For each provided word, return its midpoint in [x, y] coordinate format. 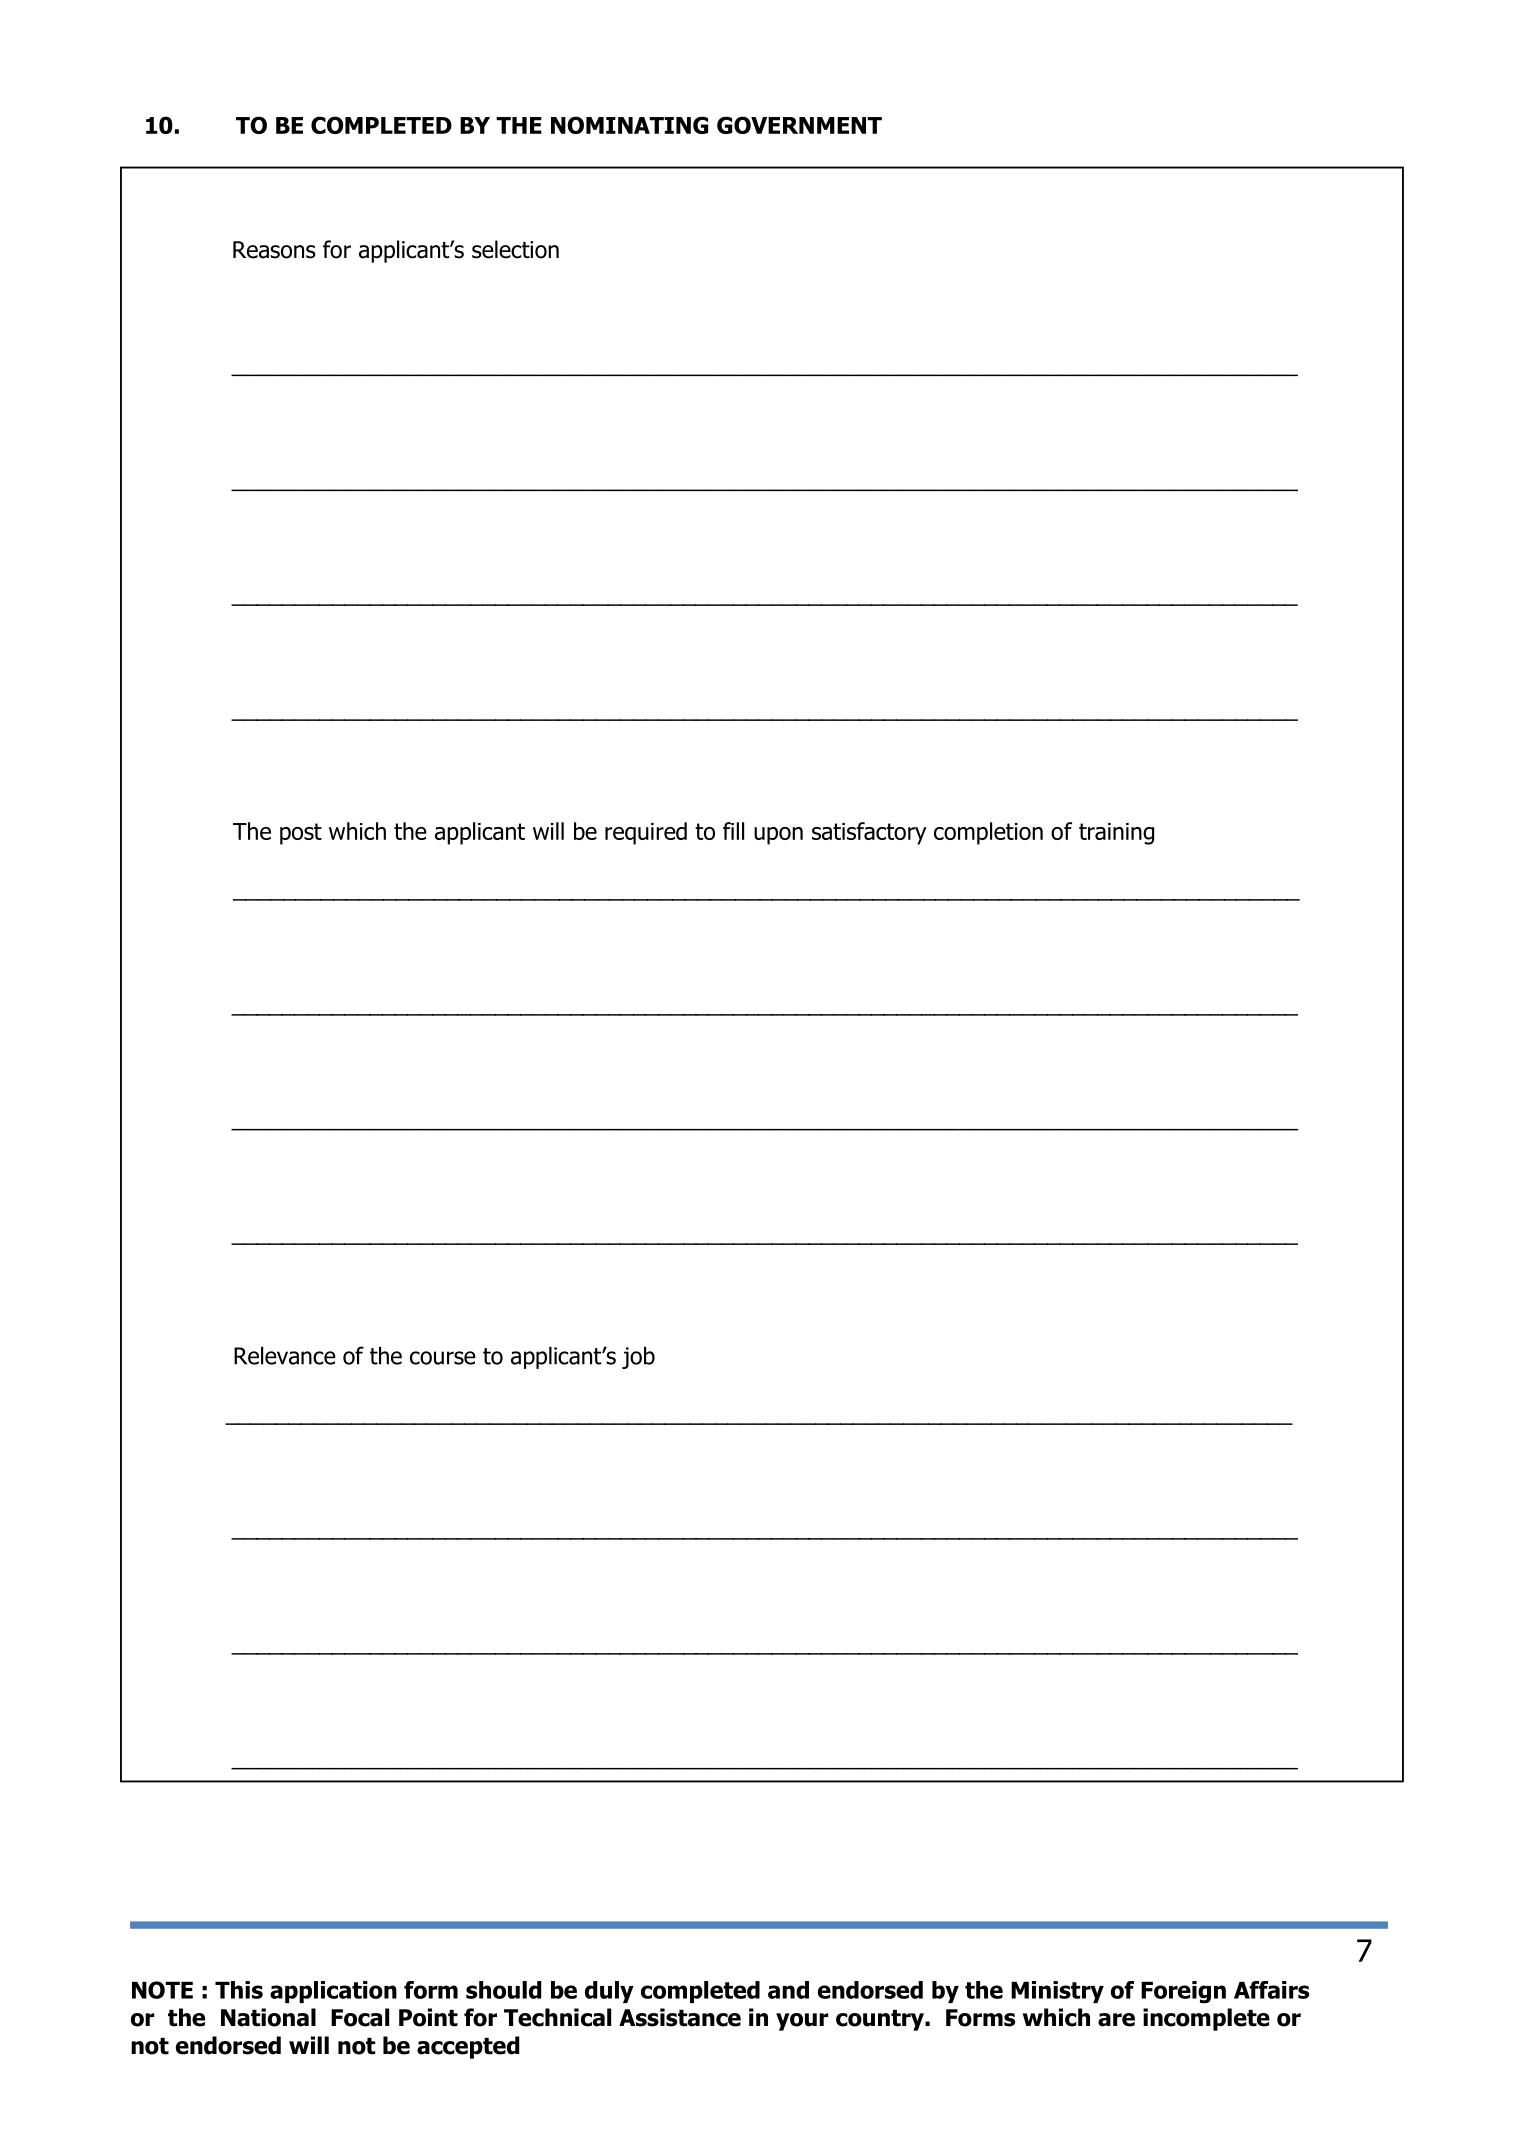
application [333, 1992]
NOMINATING [629, 125]
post [301, 834]
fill [733, 831]
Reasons [274, 250]
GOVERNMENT [799, 125]
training [1116, 834]
